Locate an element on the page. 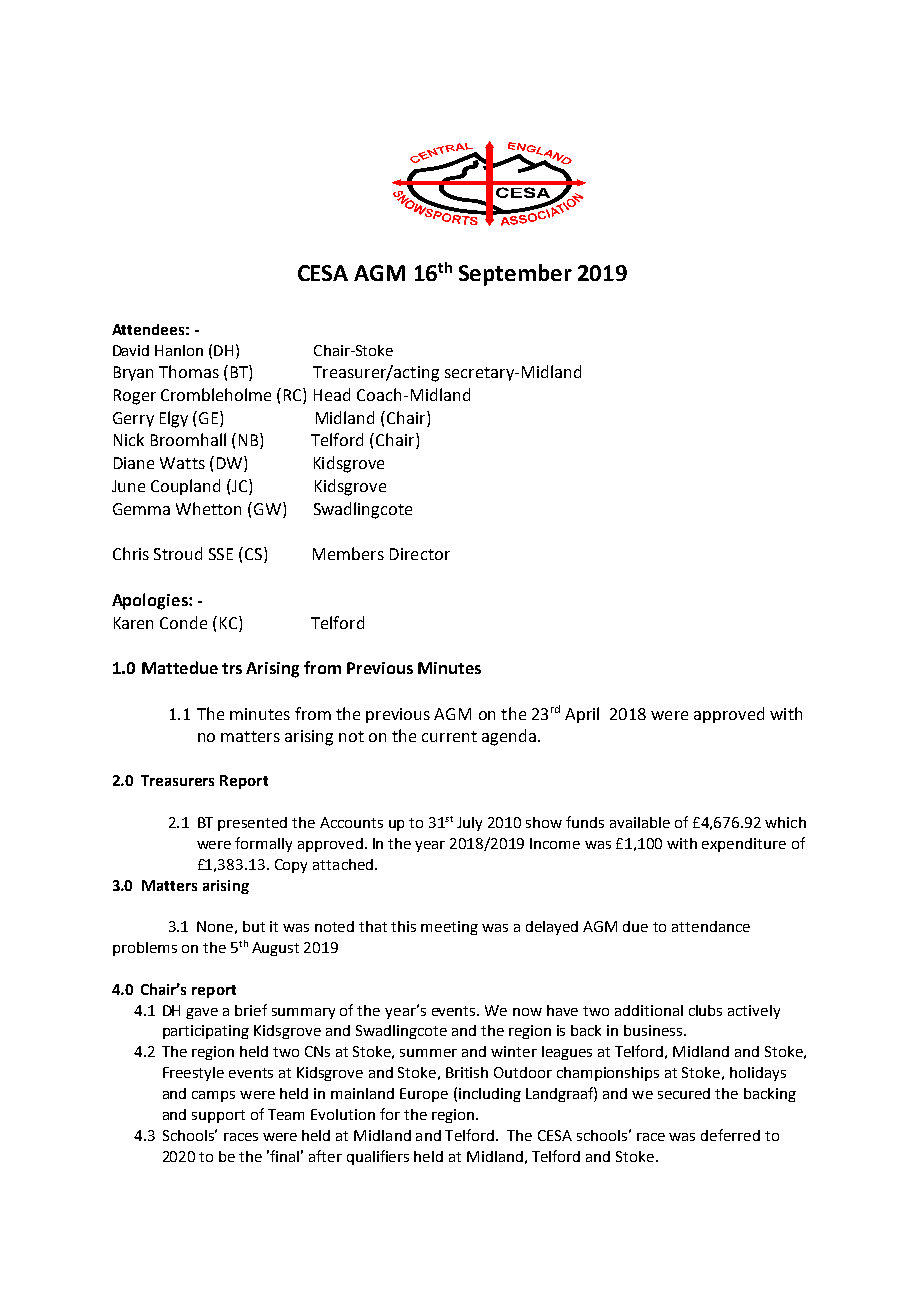  meeting is located at coordinates (449, 928).
